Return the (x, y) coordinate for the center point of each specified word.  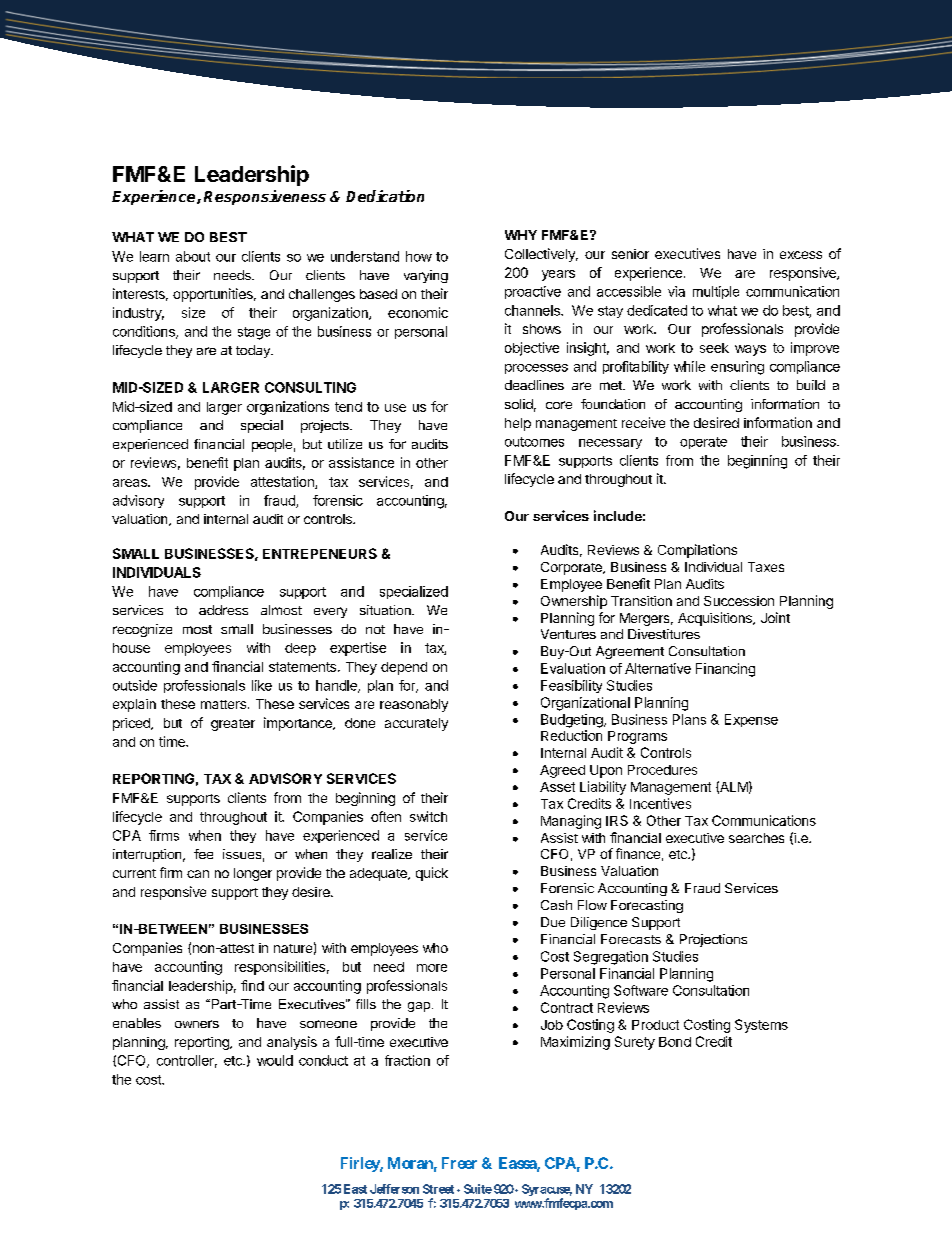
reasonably (414, 705)
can (198, 874)
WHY (521, 235)
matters (225, 704)
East (355, 1189)
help (518, 424)
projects (326, 426)
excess (801, 255)
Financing (725, 670)
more (432, 968)
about (193, 256)
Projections (713, 940)
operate (703, 443)
